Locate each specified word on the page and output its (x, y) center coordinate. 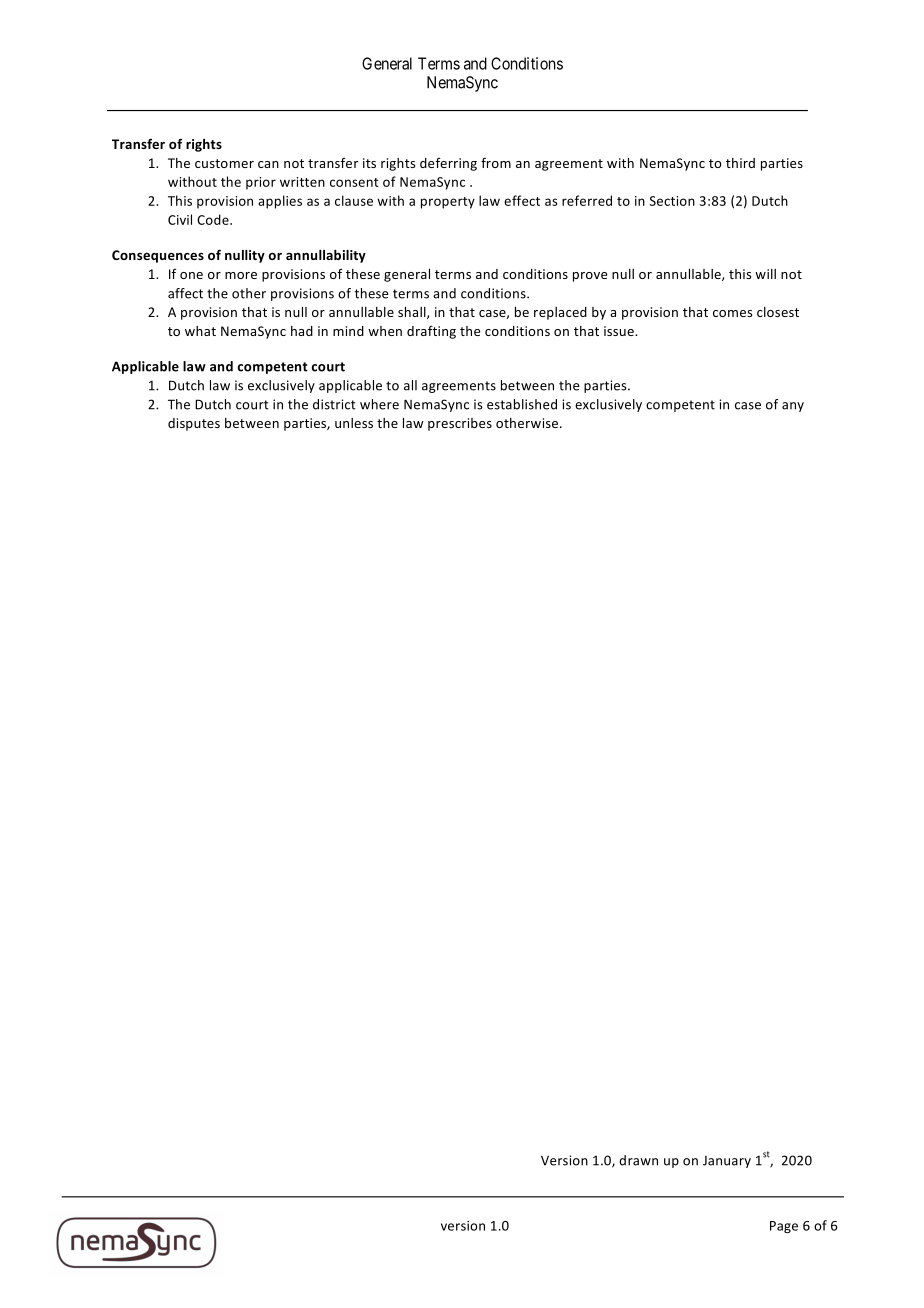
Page (784, 1227)
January (727, 1162)
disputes (194, 424)
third (740, 163)
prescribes (460, 424)
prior (261, 183)
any (793, 407)
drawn (638, 1160)
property (448, 203)
